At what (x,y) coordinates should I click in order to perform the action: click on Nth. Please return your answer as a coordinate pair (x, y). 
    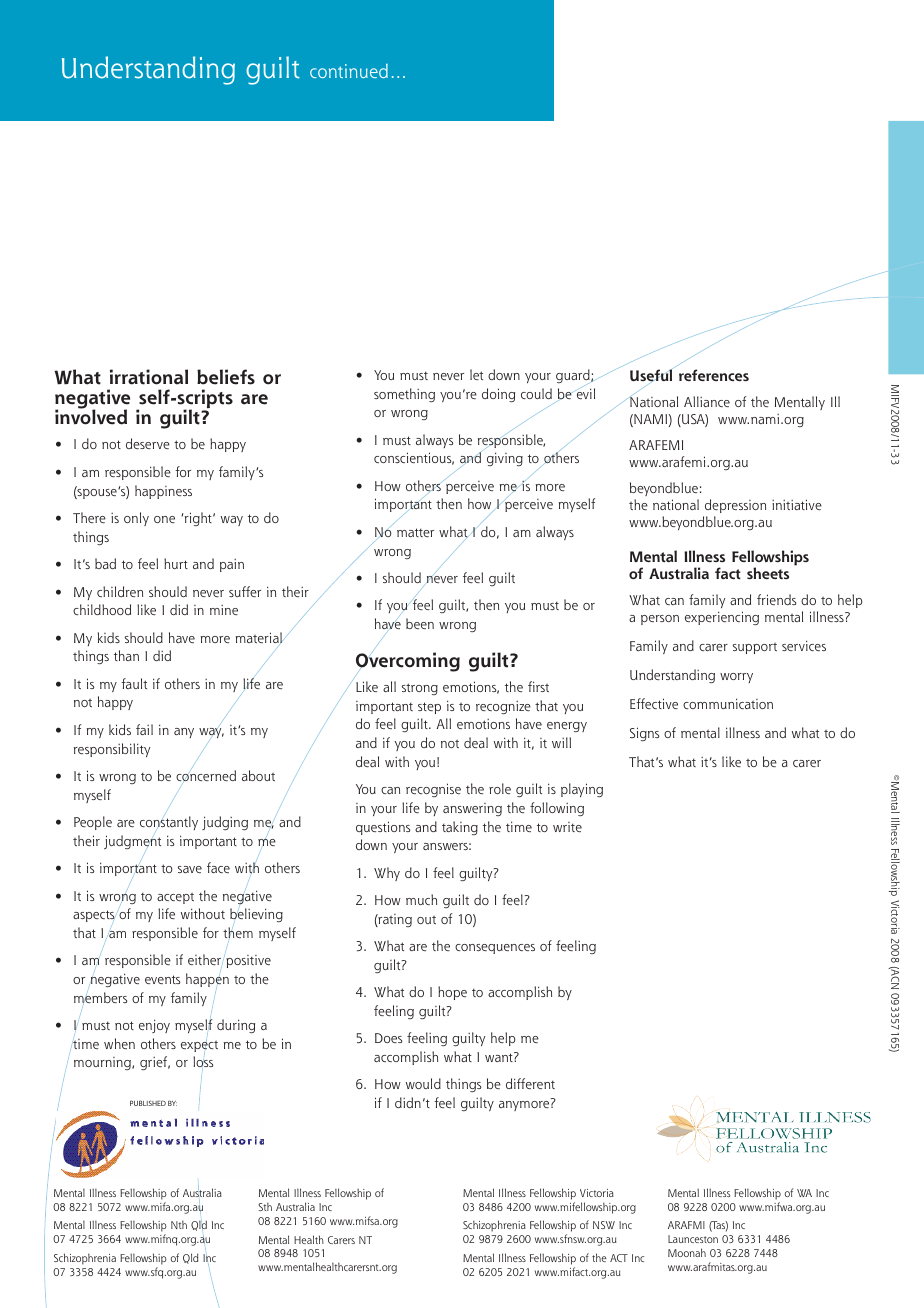
    Looking at the image, I should click on (179, 1224).
